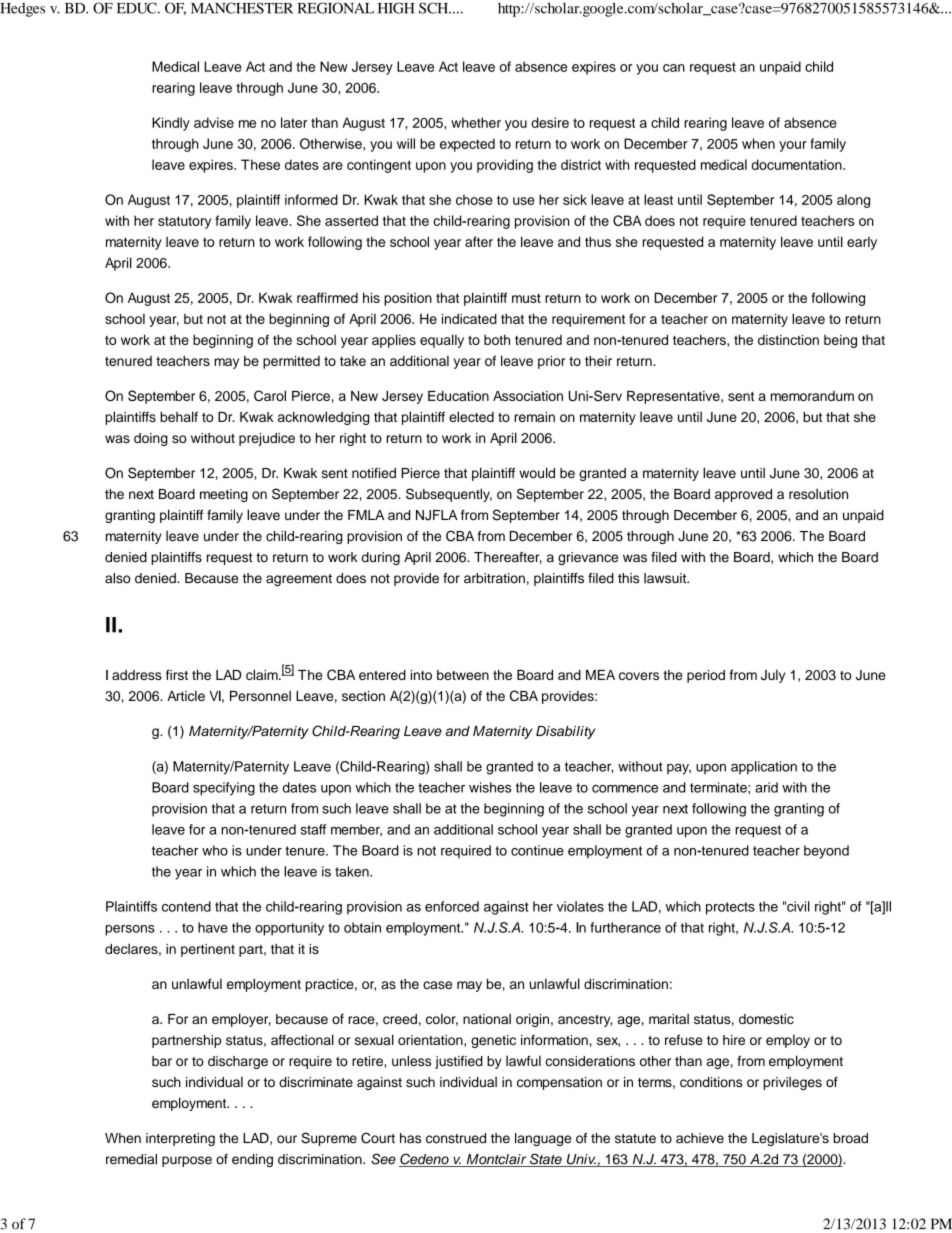  Describe the element at coordinates (666, 578) in the document. I see `lawsuit` at that location.
